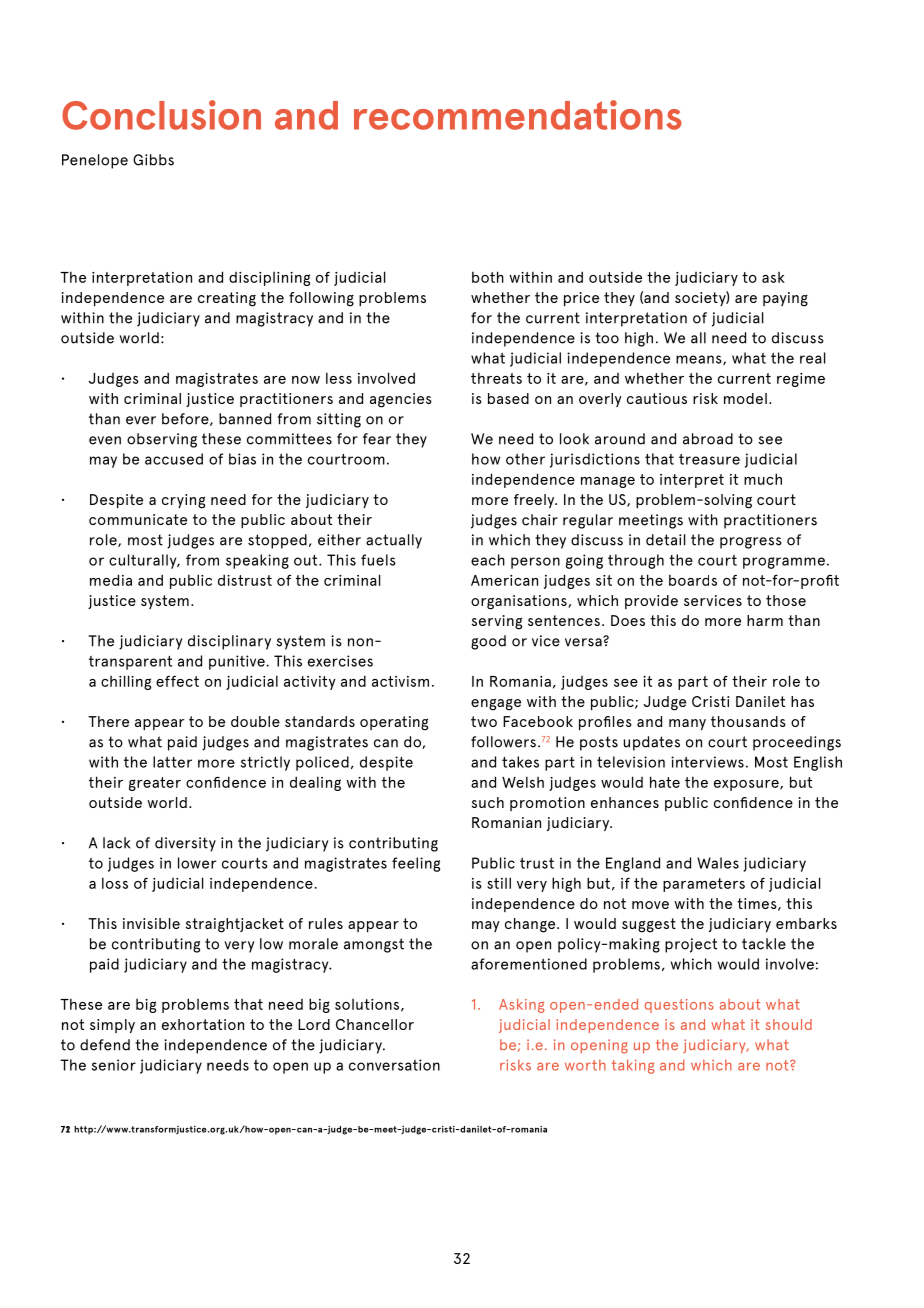 The height and width of the image is (1308, 924). Describe the element at coordinates (693, 580) in the image. I see `boards` at that location.
